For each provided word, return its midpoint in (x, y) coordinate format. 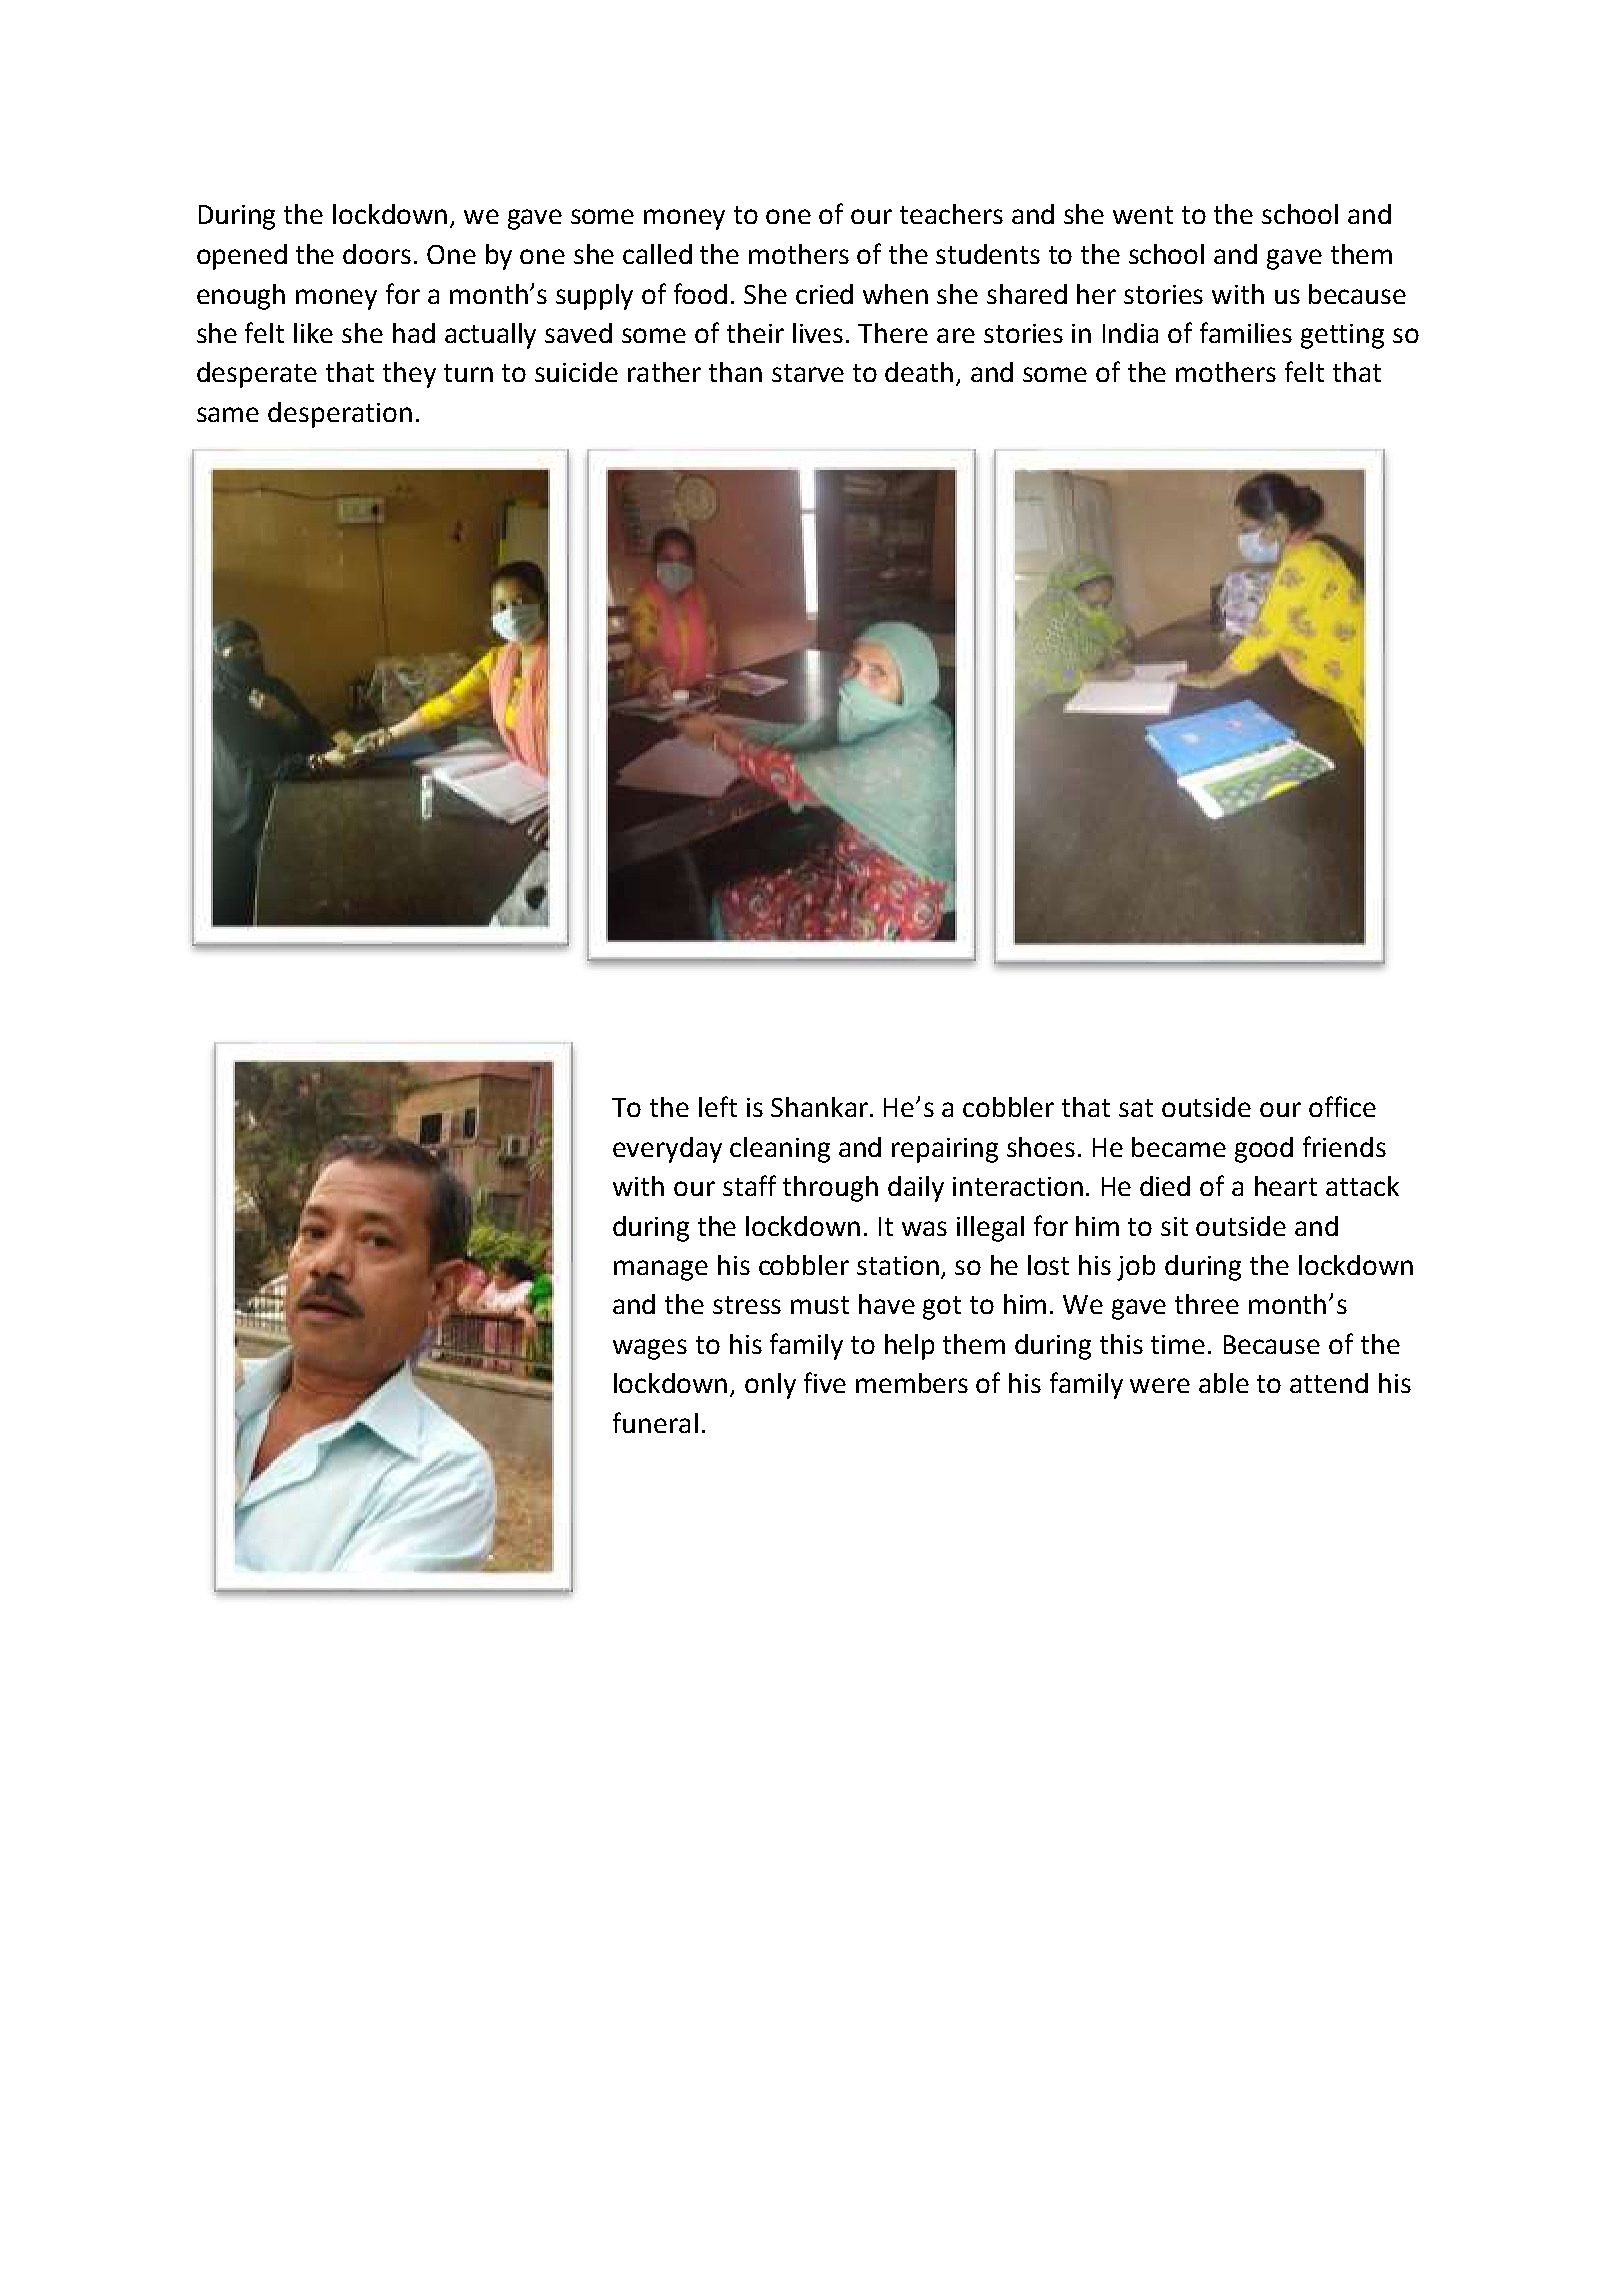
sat (1136, 1108)
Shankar (819, 1107)
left (718, 1106)
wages (650, 1349)
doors (377, 254)
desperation (340, 415)
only (770, 1386)
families (1246, 332)
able (1224, 1383)
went (1143, 215)
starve (808, 373)
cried (824, 294)
